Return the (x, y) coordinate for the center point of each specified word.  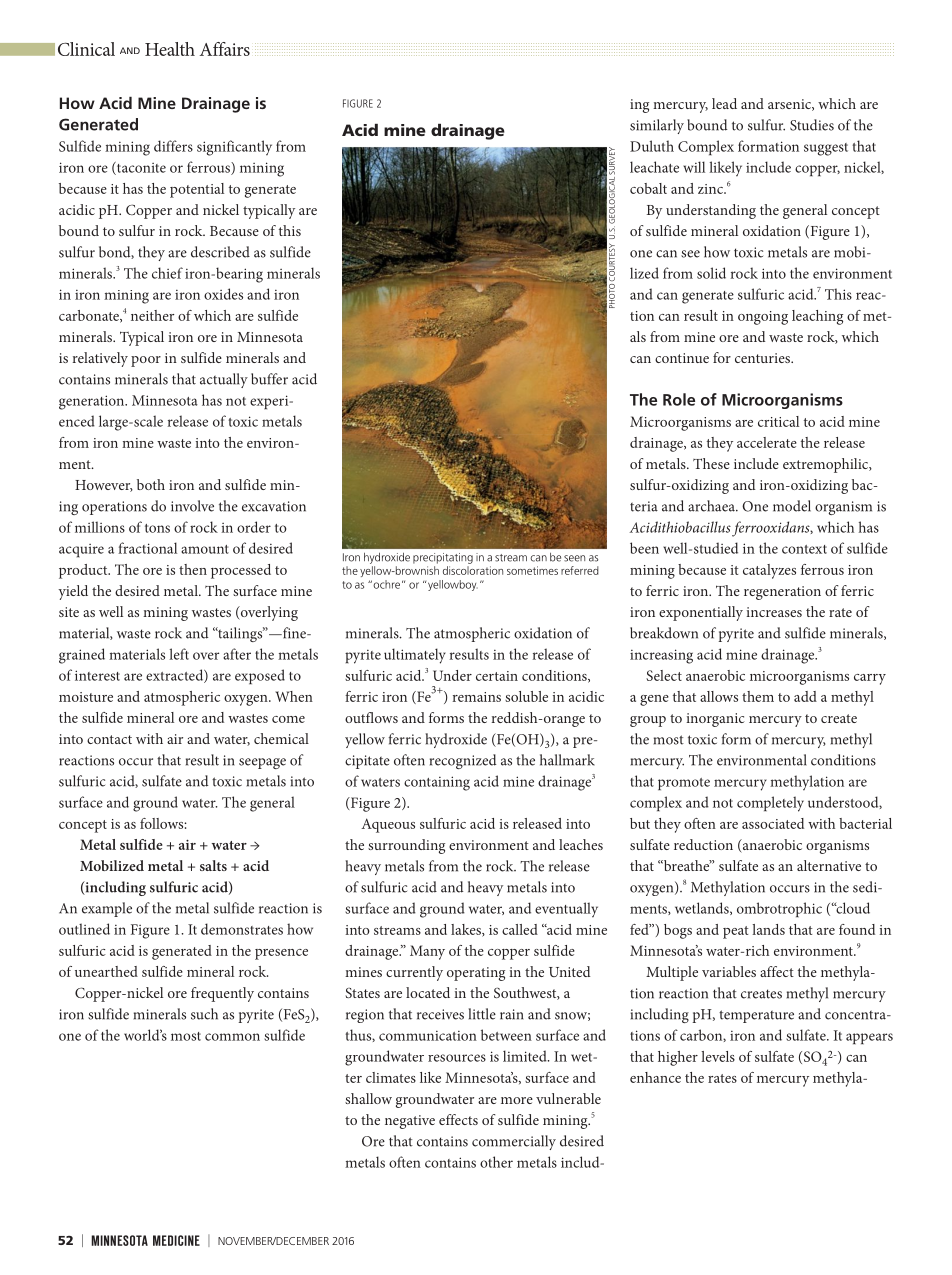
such (204, 1014)
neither (152, 315)
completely (770, 804)
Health (170, 49)
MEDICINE (176, 1240)
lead (724, 103)
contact (109, 739)
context (804, 549)
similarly (657, 126)
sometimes (532, 570)
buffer (269, 379)
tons (157, 528)
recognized (463, 761)
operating (476, 974)
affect (777, 971)
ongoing (763, 318)
